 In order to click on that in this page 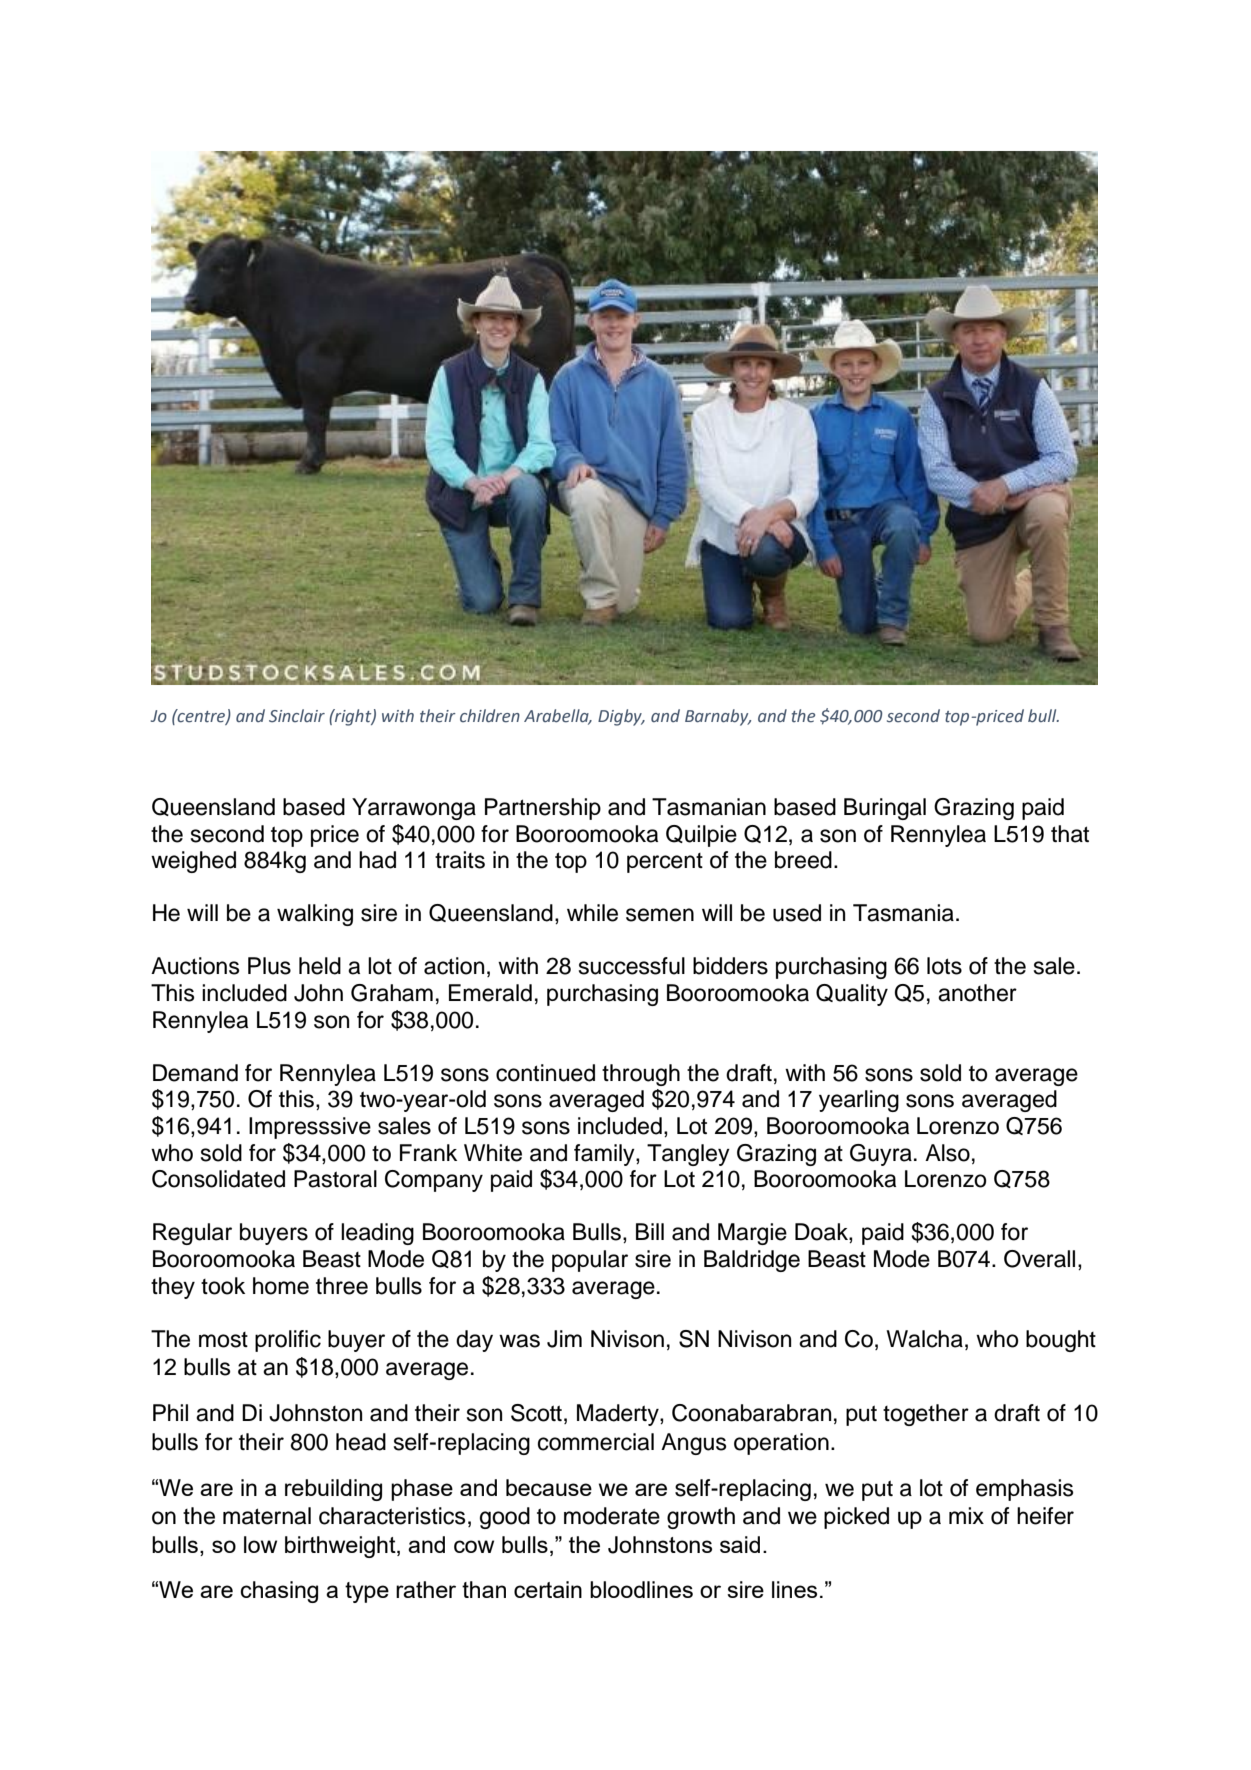, I will do `click(1070, 834)`.
